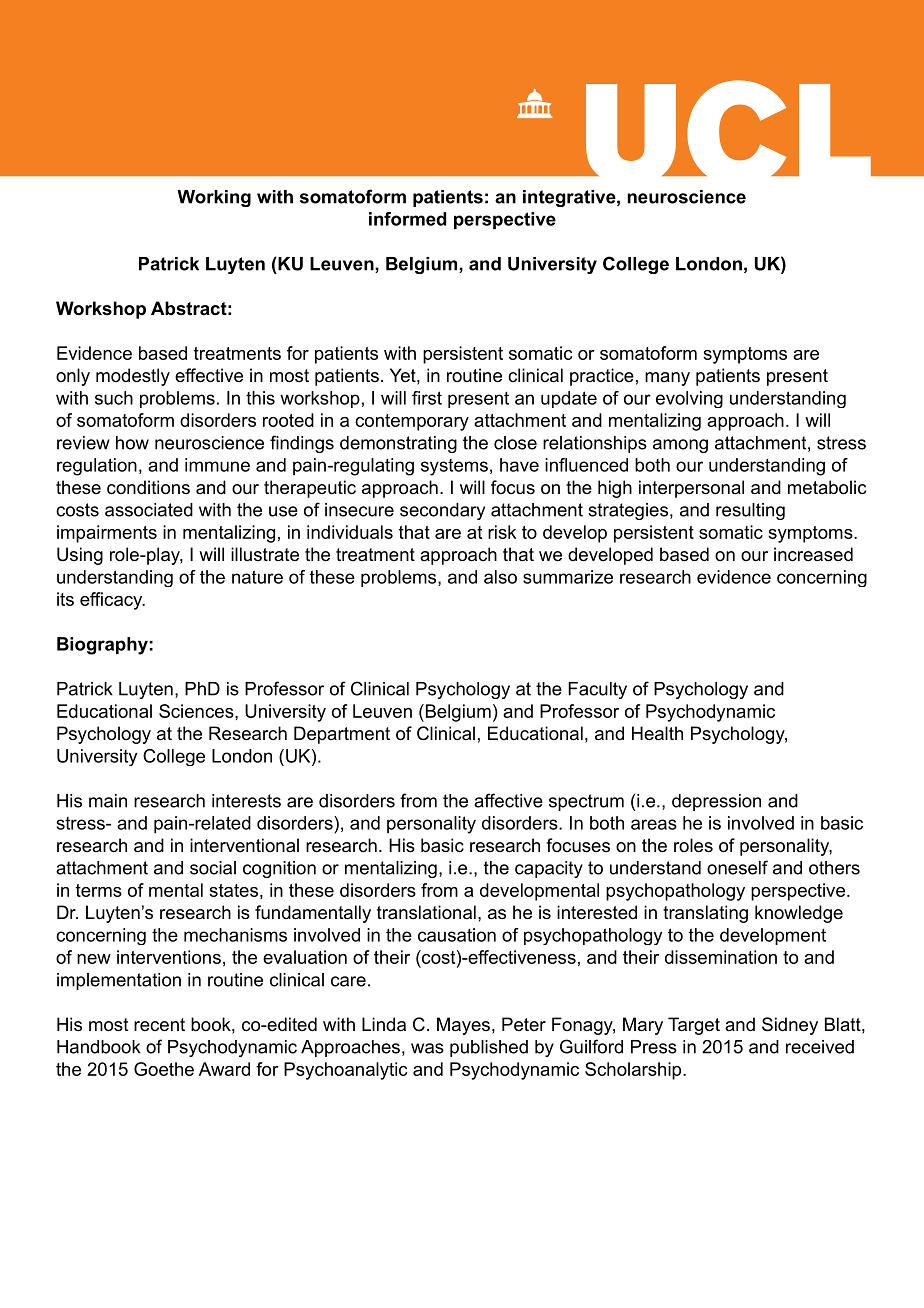 This page has width=924, height=1308. Describe the element at coordinates (214, 198) in the page. I see `Working` at that location.
